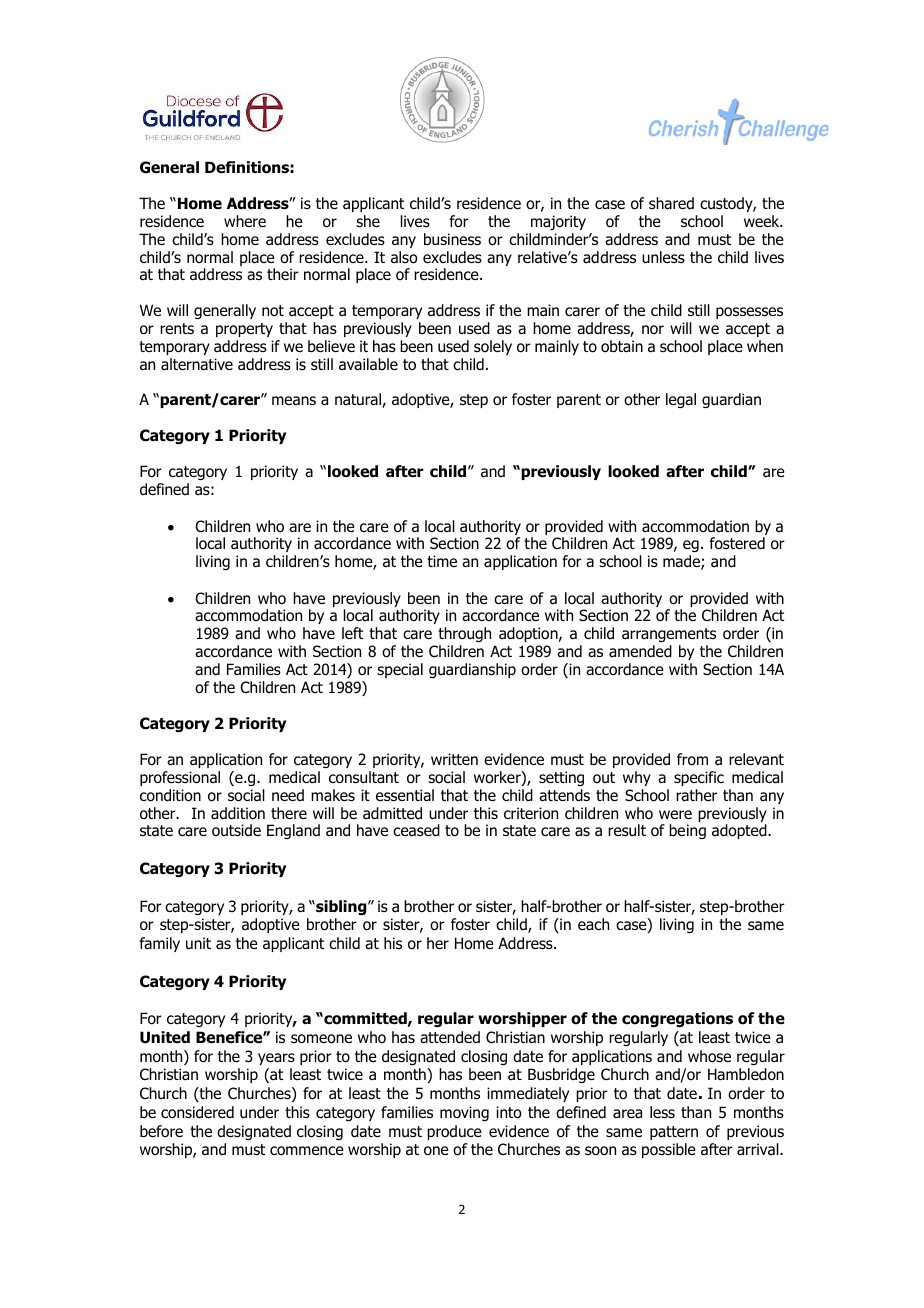 The image size is (924, 1308). Describe the element at coordinates (464, 1113) in the image. I see `moving` at that location.
